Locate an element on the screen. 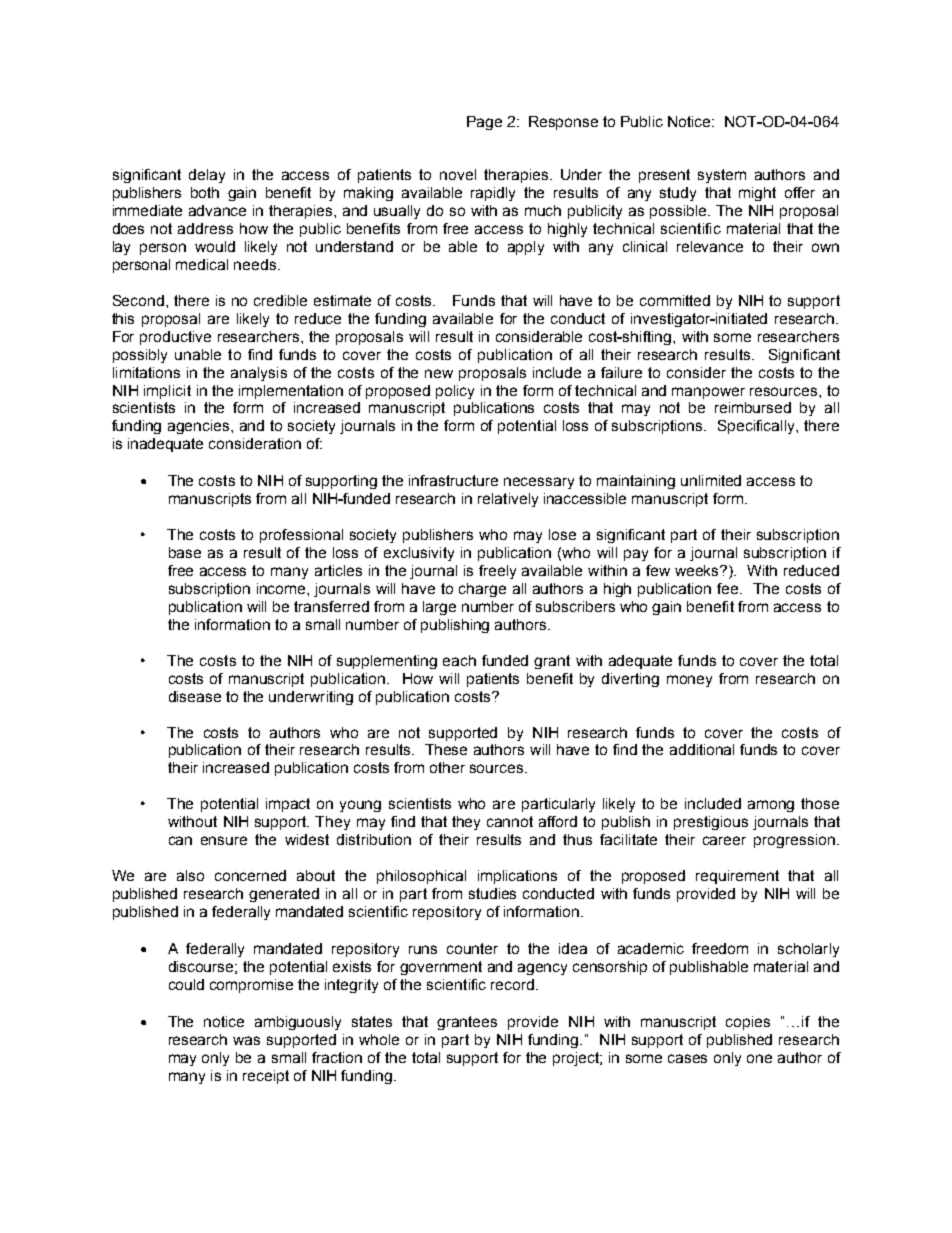 The width and height of the screenshot is (952, 1233). These is located at coordinates (446, 749).
